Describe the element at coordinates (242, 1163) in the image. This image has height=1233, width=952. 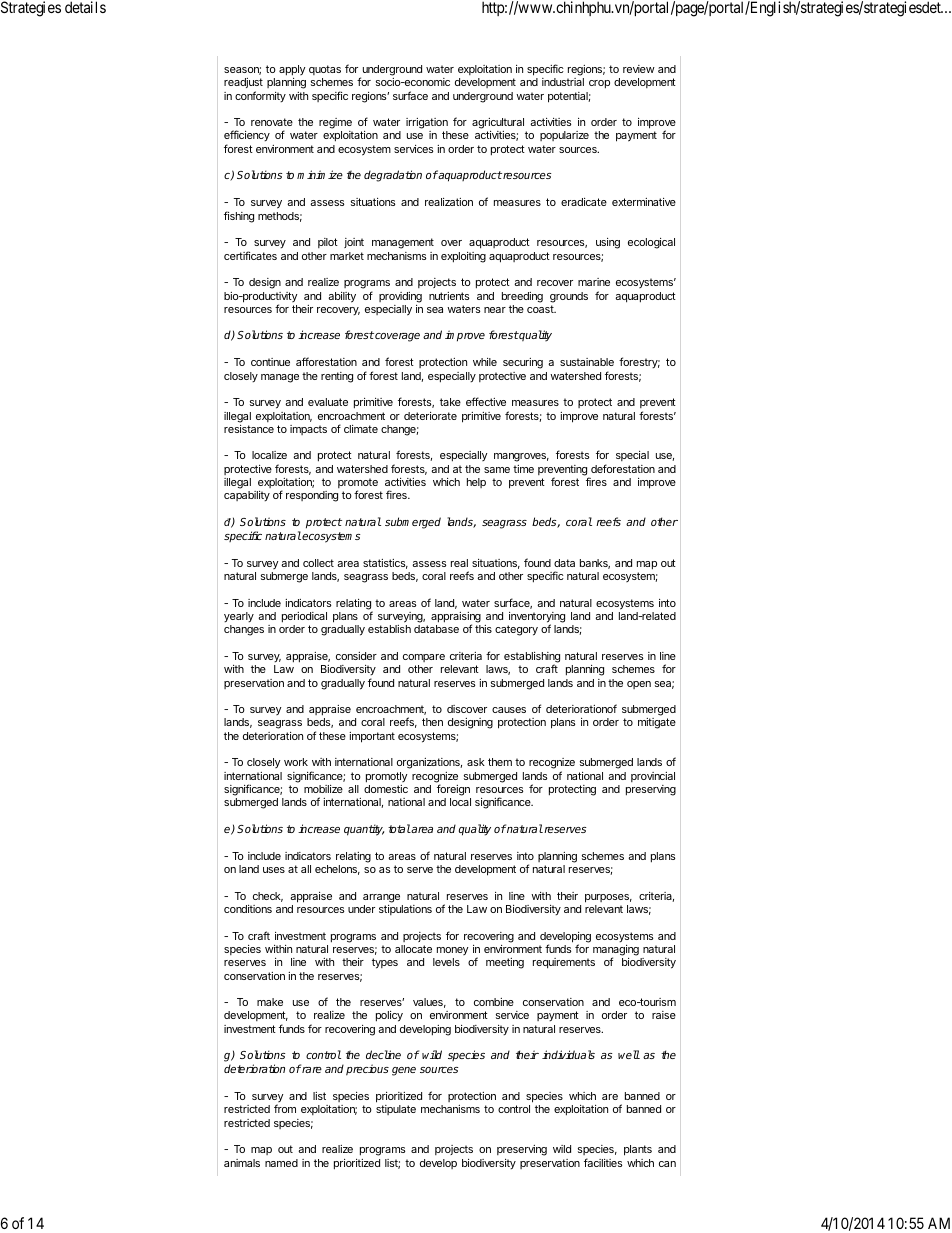
I see `animals` at that location.
